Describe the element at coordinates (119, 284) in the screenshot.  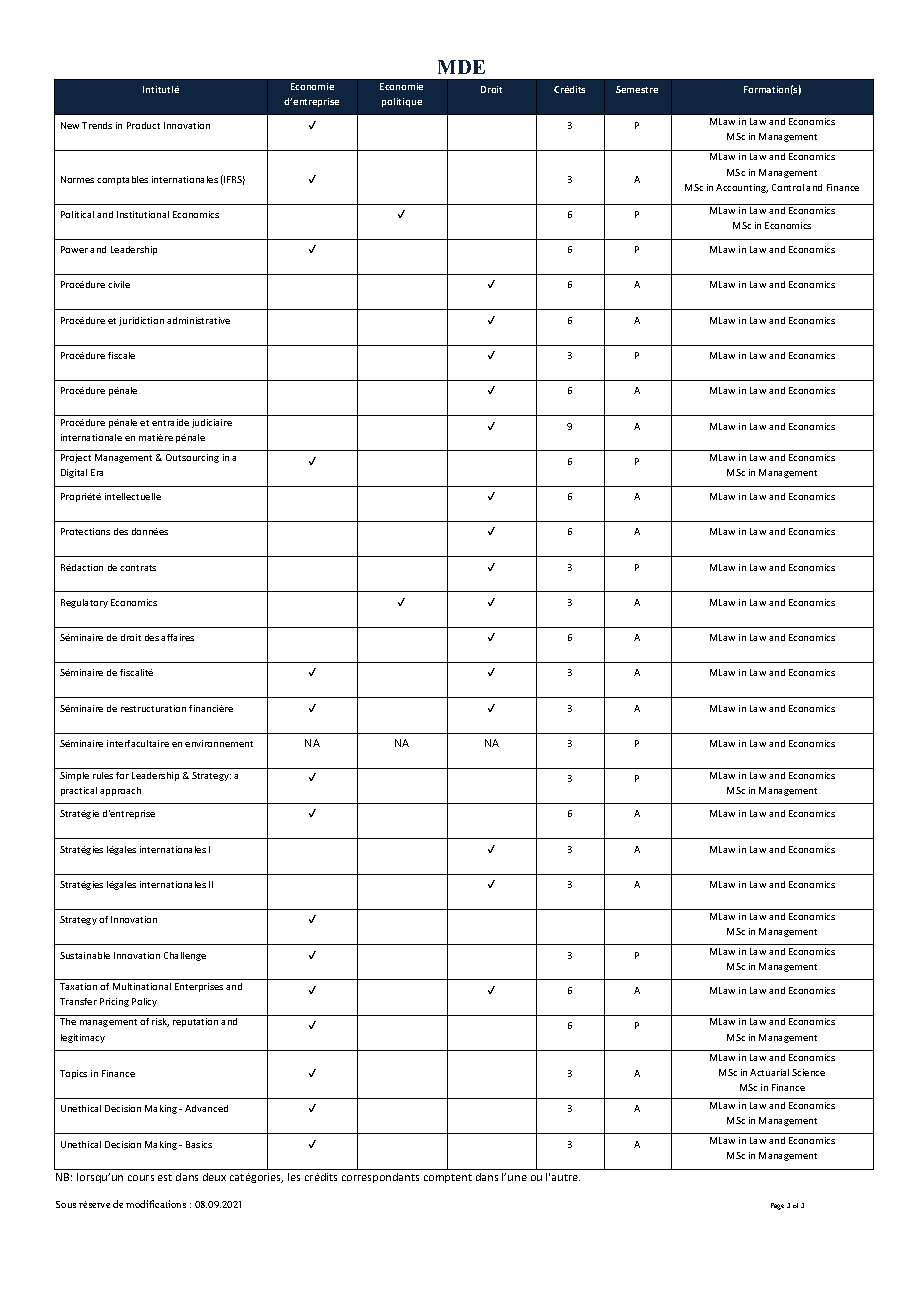
I see `civile` at that location.
